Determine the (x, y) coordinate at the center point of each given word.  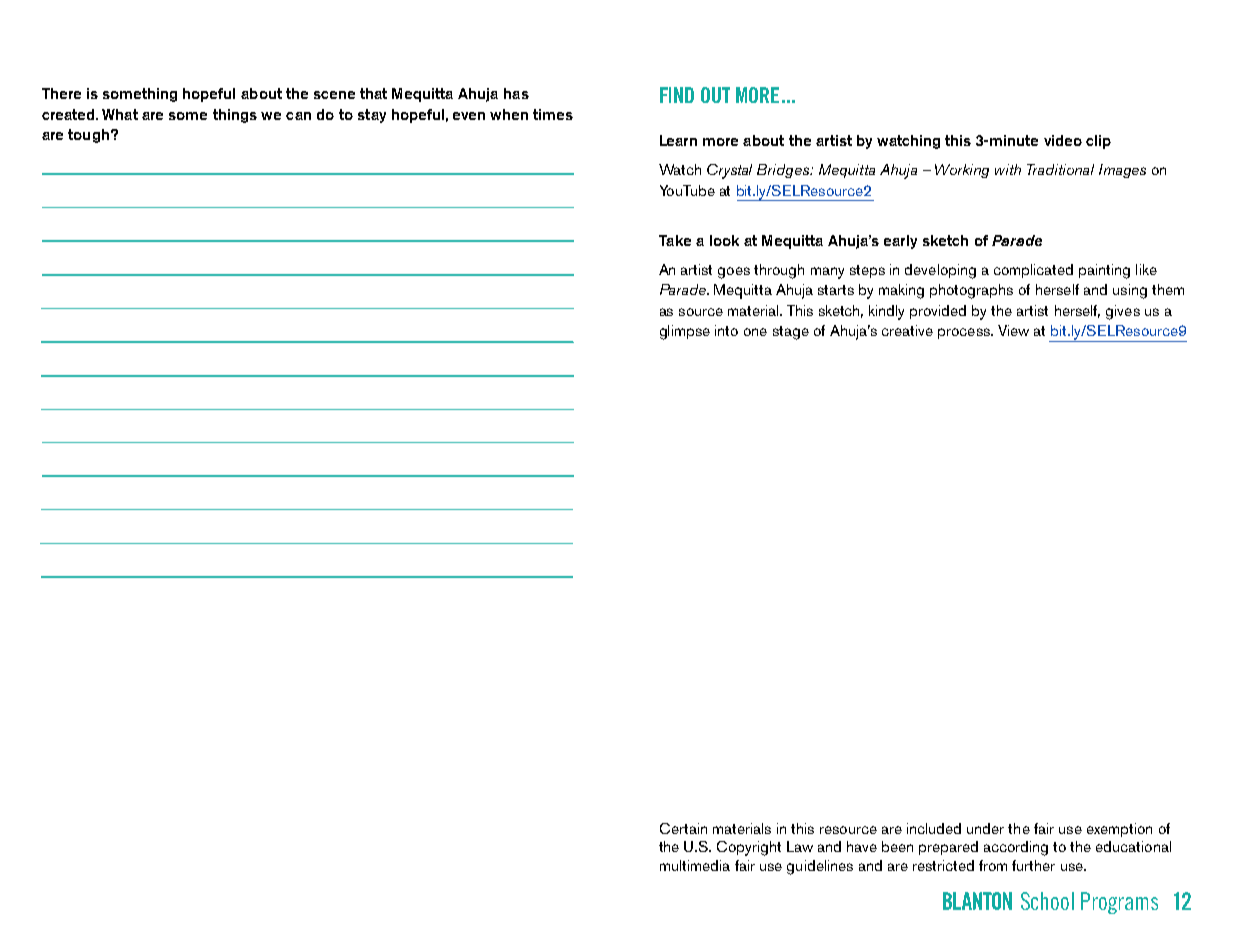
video (1063, 140)
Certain (683, 828)
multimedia (695, 865)
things (235, 116)
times (553, 114)
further (1033, 865)
